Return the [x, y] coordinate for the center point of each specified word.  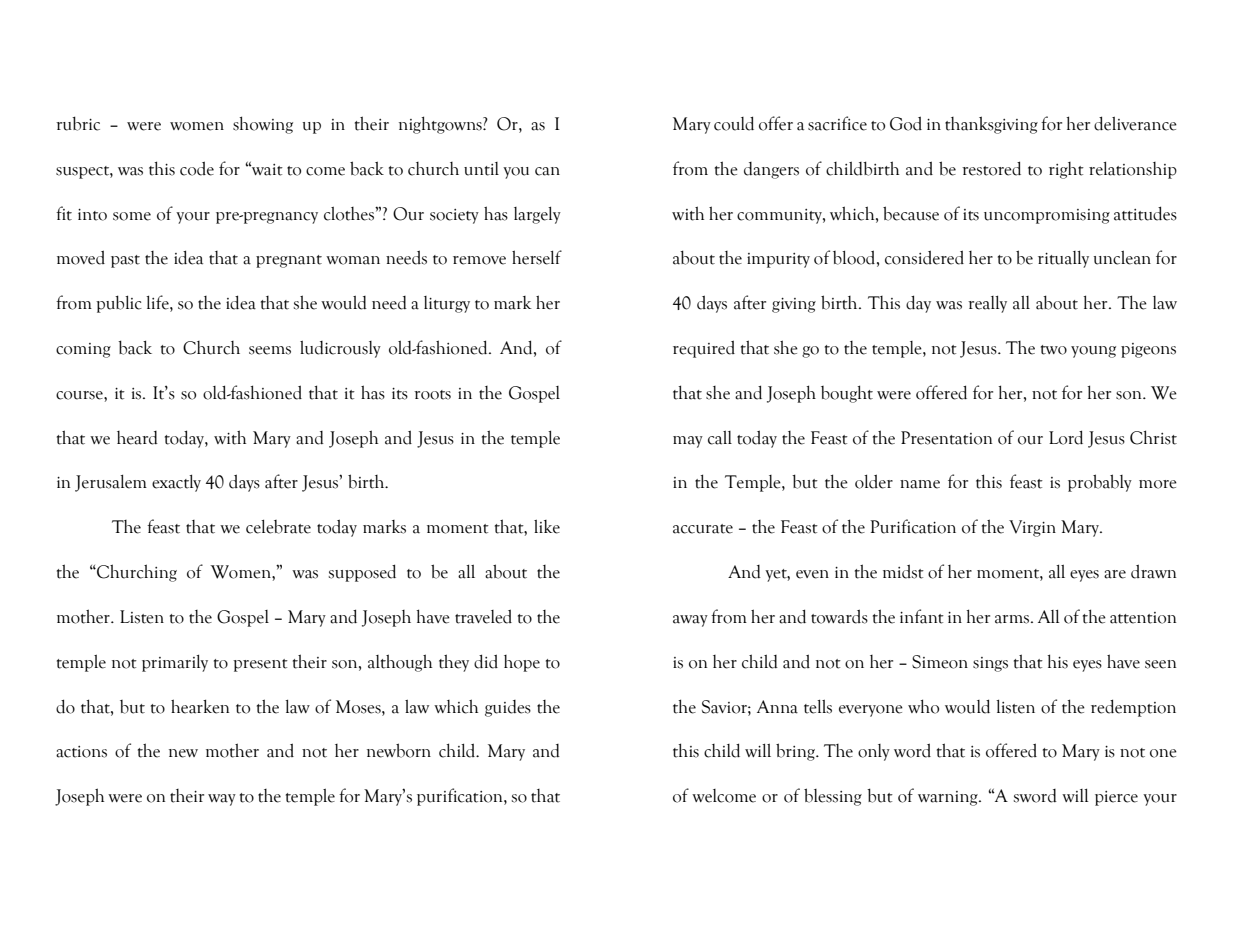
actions [81, 752]
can [547, 171]
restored [991, 168]
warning [949, 798]
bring [796, 752]
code [197, 168]
